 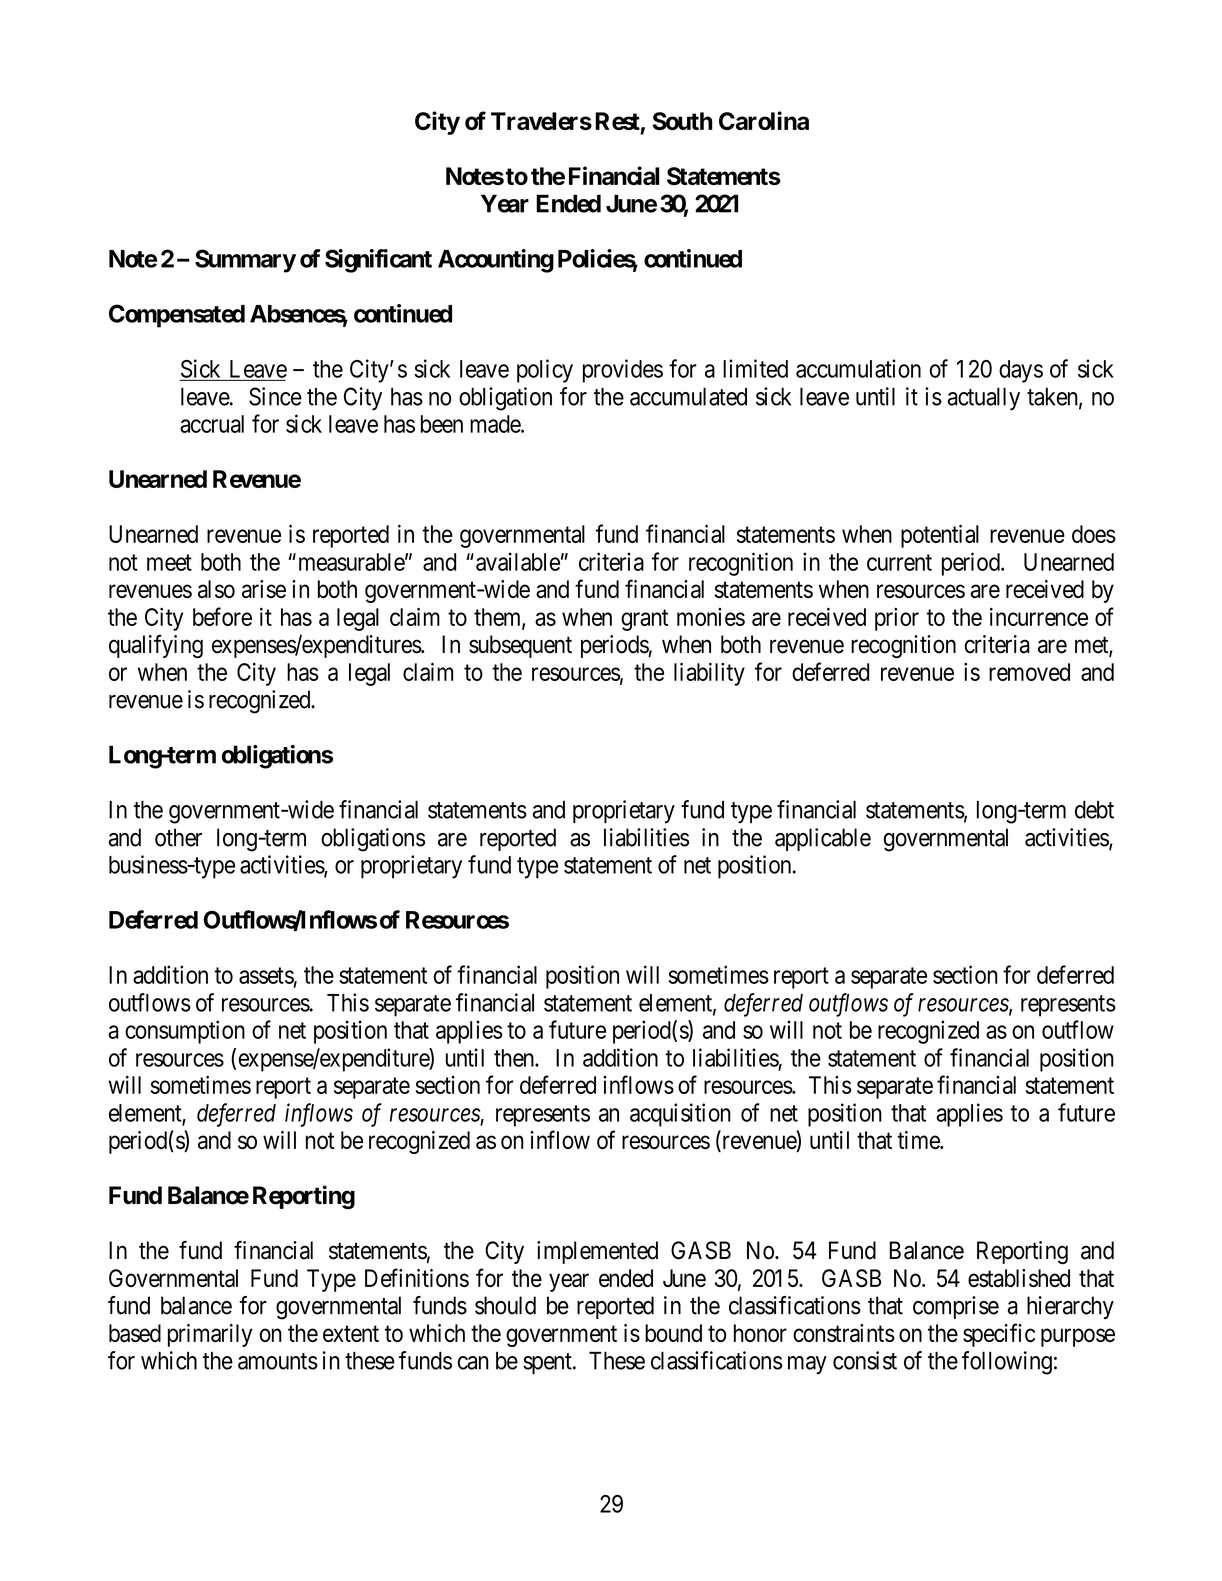 What do you see at coordinates (683, 121) in the screenshot?
I see `South` at bounding box center [683, 121].
